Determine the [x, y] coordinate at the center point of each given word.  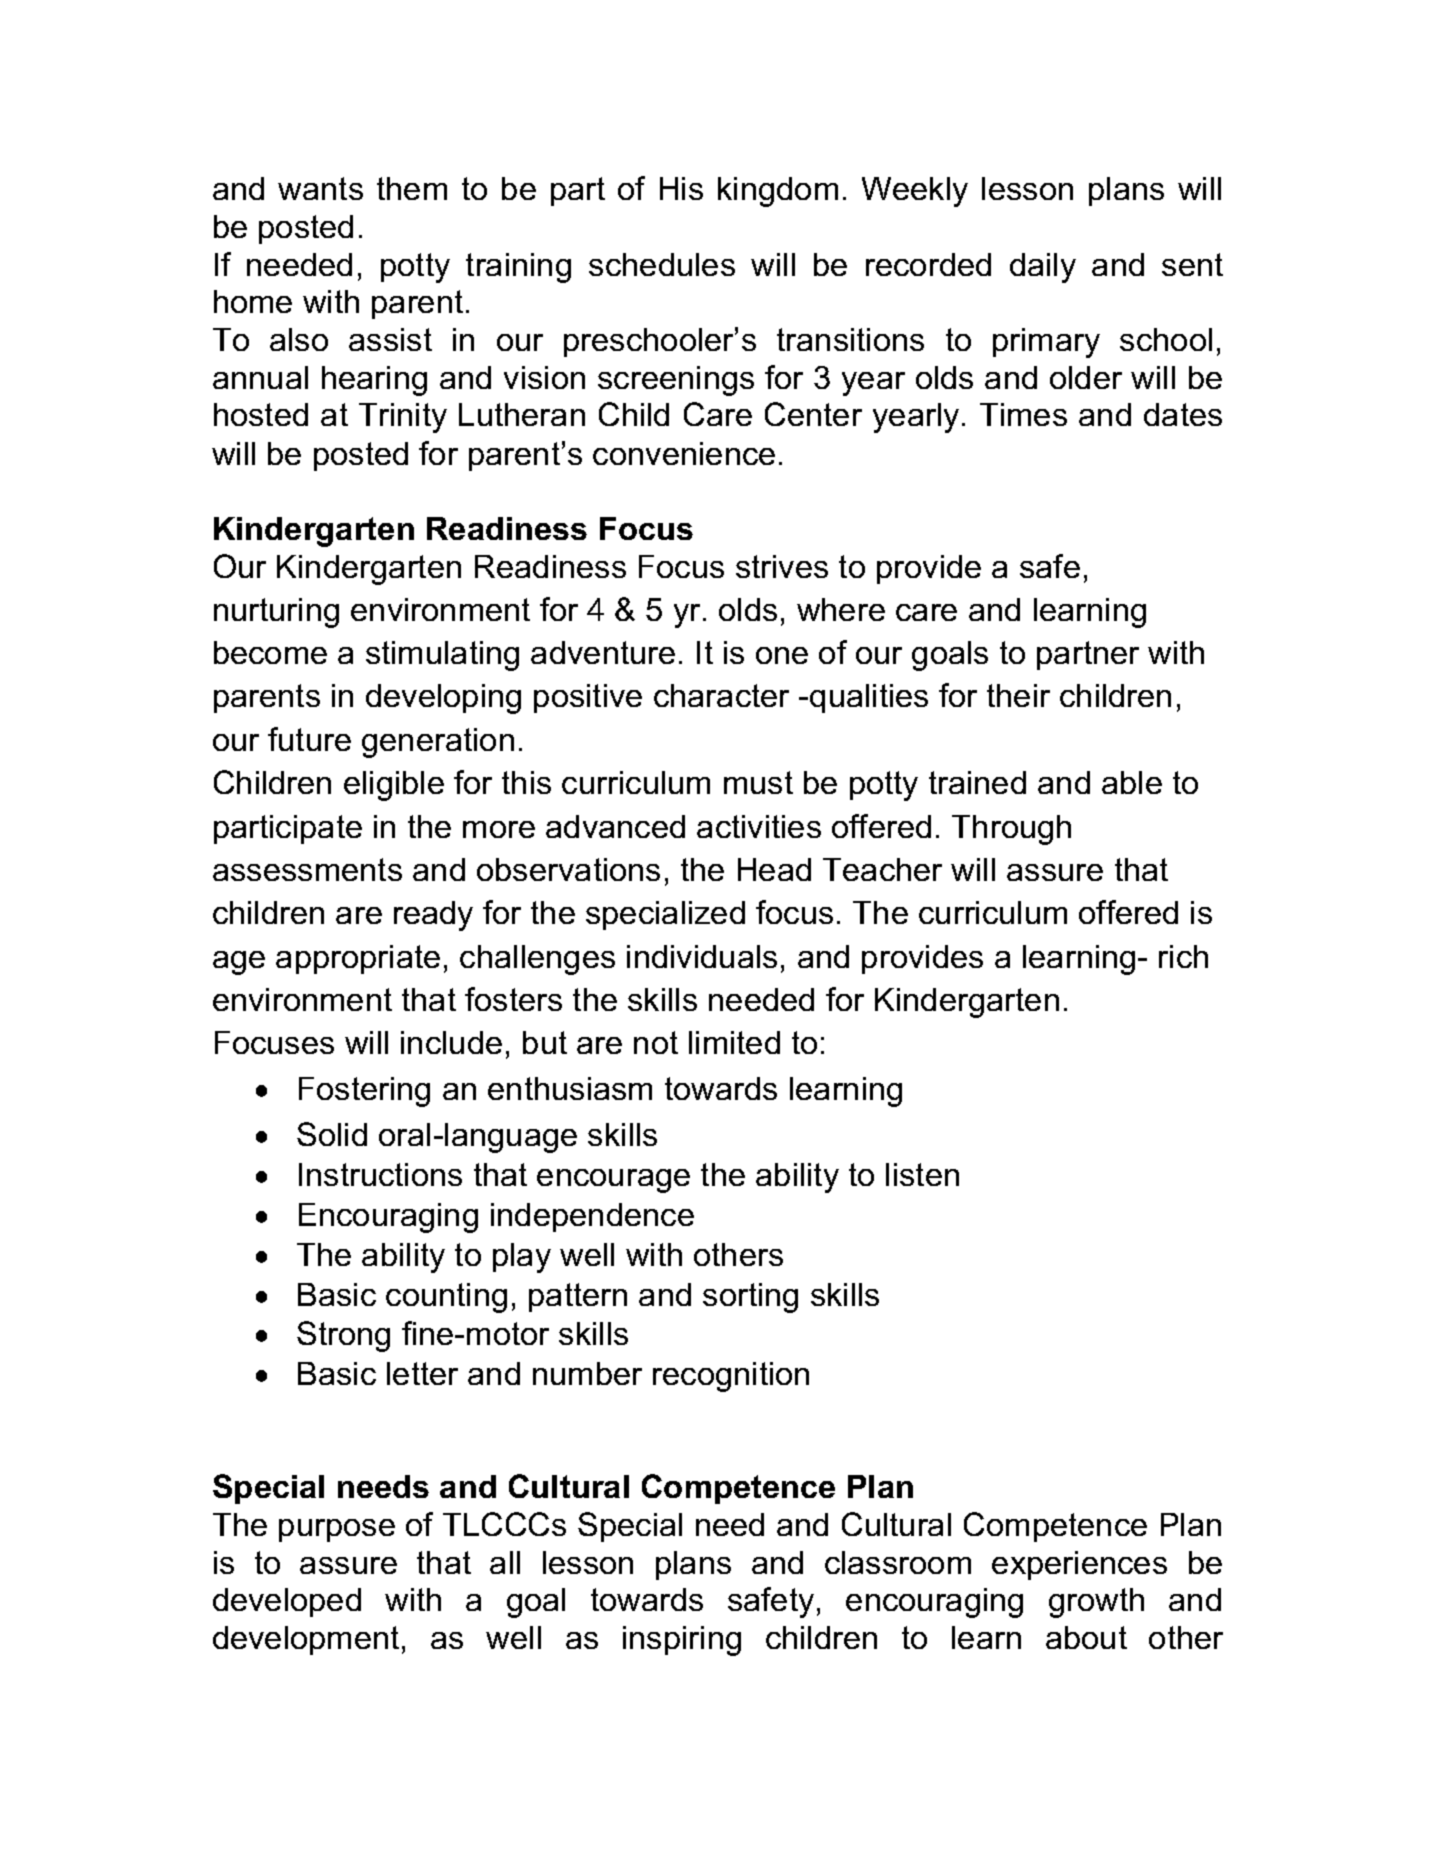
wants [320, 188]
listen [922, 1174]
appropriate [358, 959]
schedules [662, 264]
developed [287, 1602]
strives [782, 566]
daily [1043, 268]
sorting [750, 1298]
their [1018, 695]
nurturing [276, 613]
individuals [702, 956]
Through [1011, 830]
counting [446, 1298]
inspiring [682, 1641]
